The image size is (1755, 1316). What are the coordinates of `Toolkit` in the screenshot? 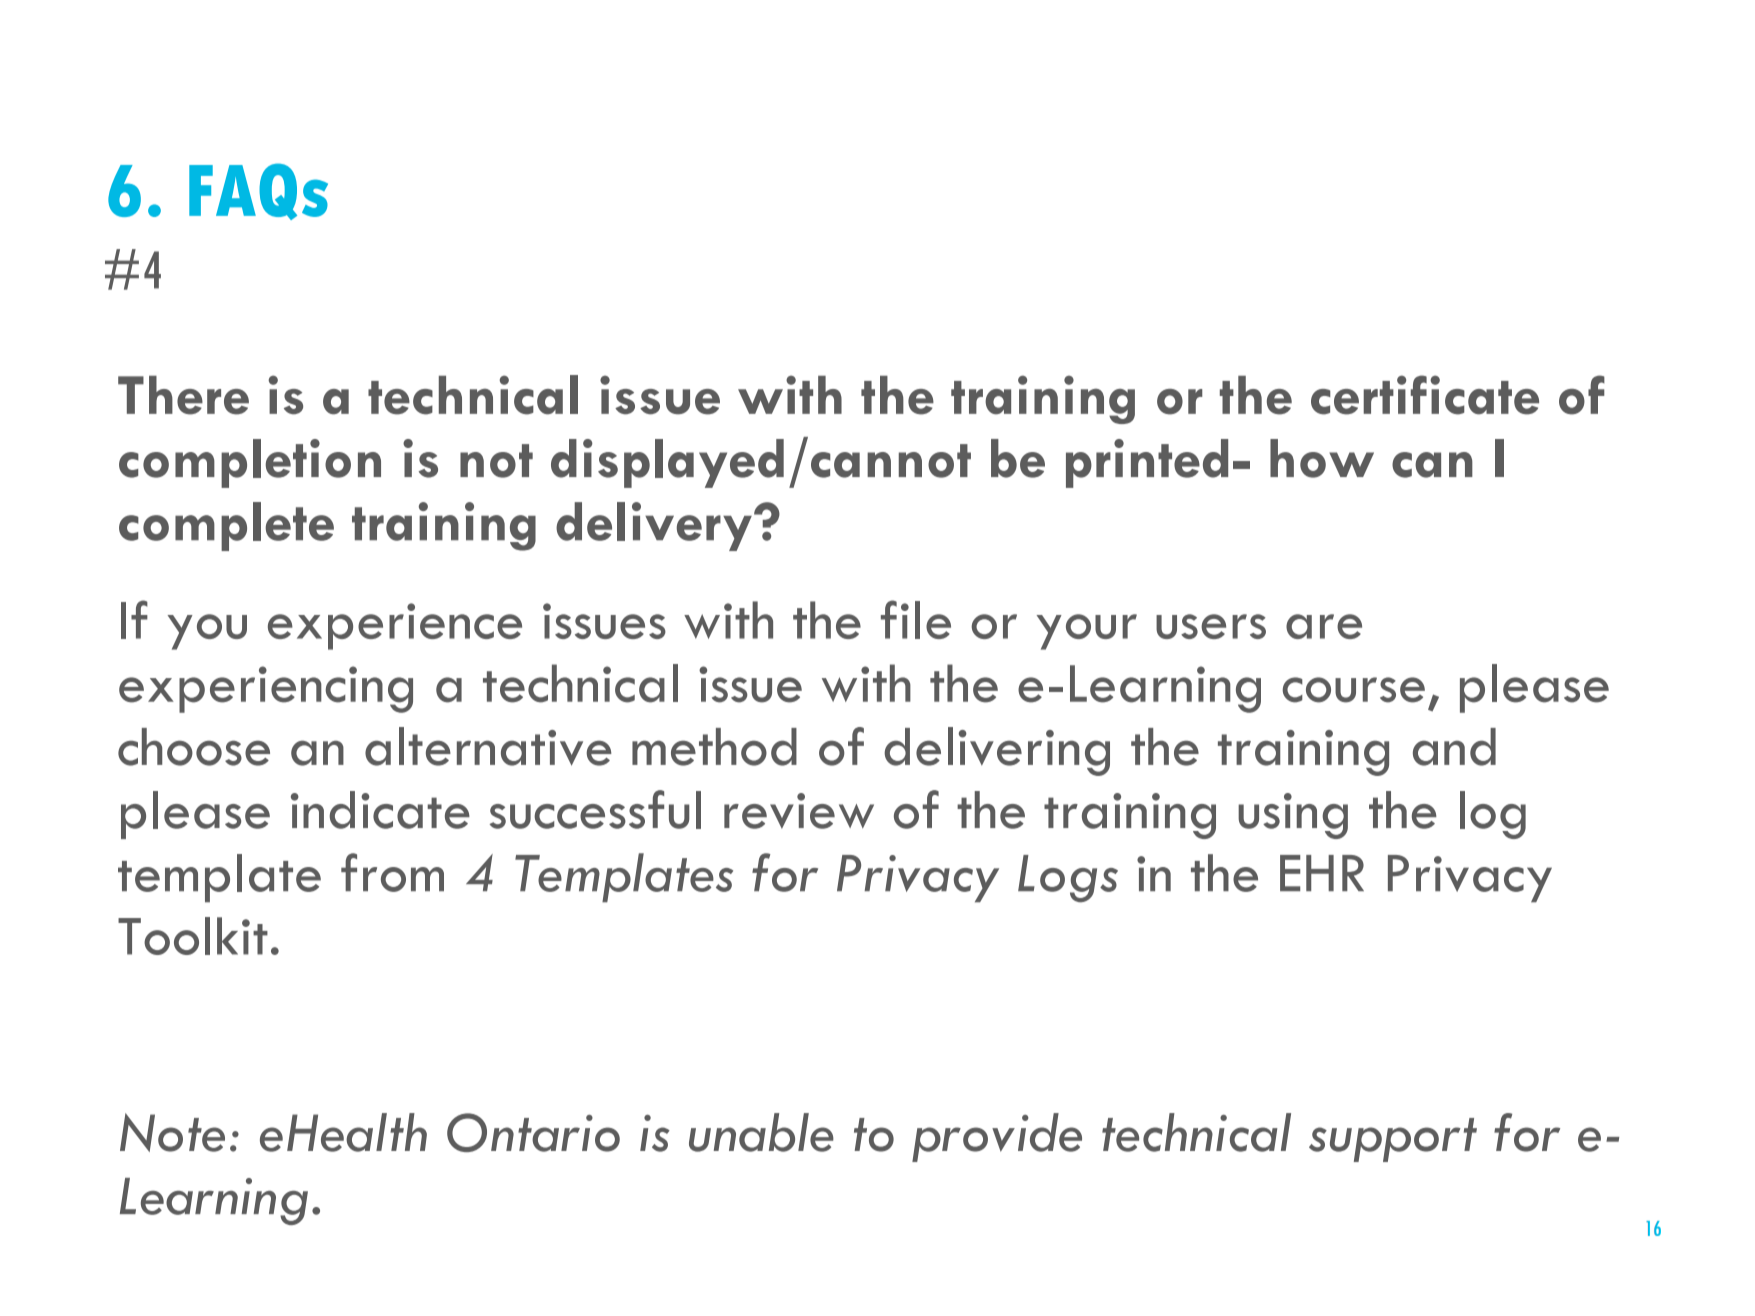 It's located at (193, 936).
